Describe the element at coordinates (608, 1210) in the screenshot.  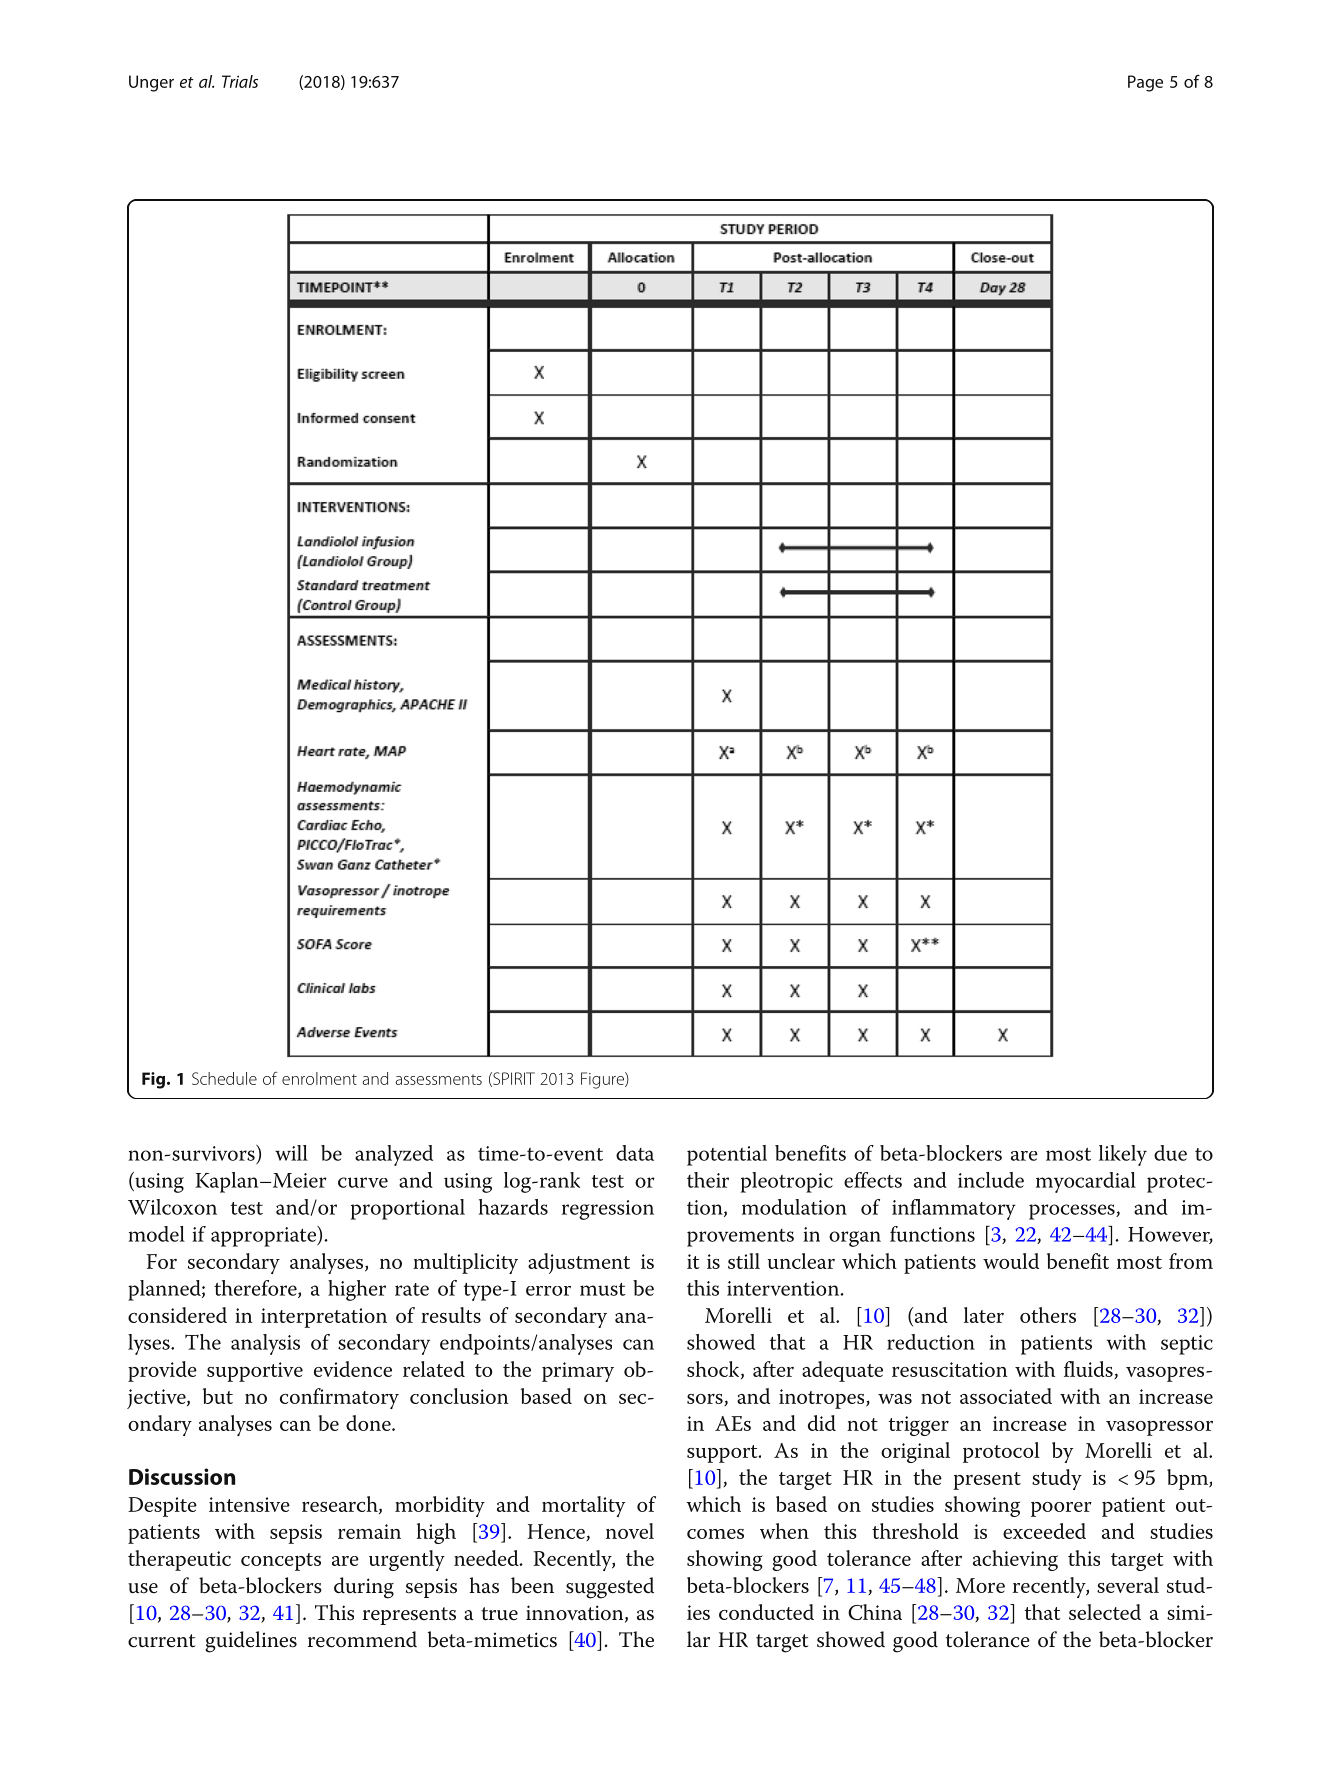
I see `regression` at that location.
